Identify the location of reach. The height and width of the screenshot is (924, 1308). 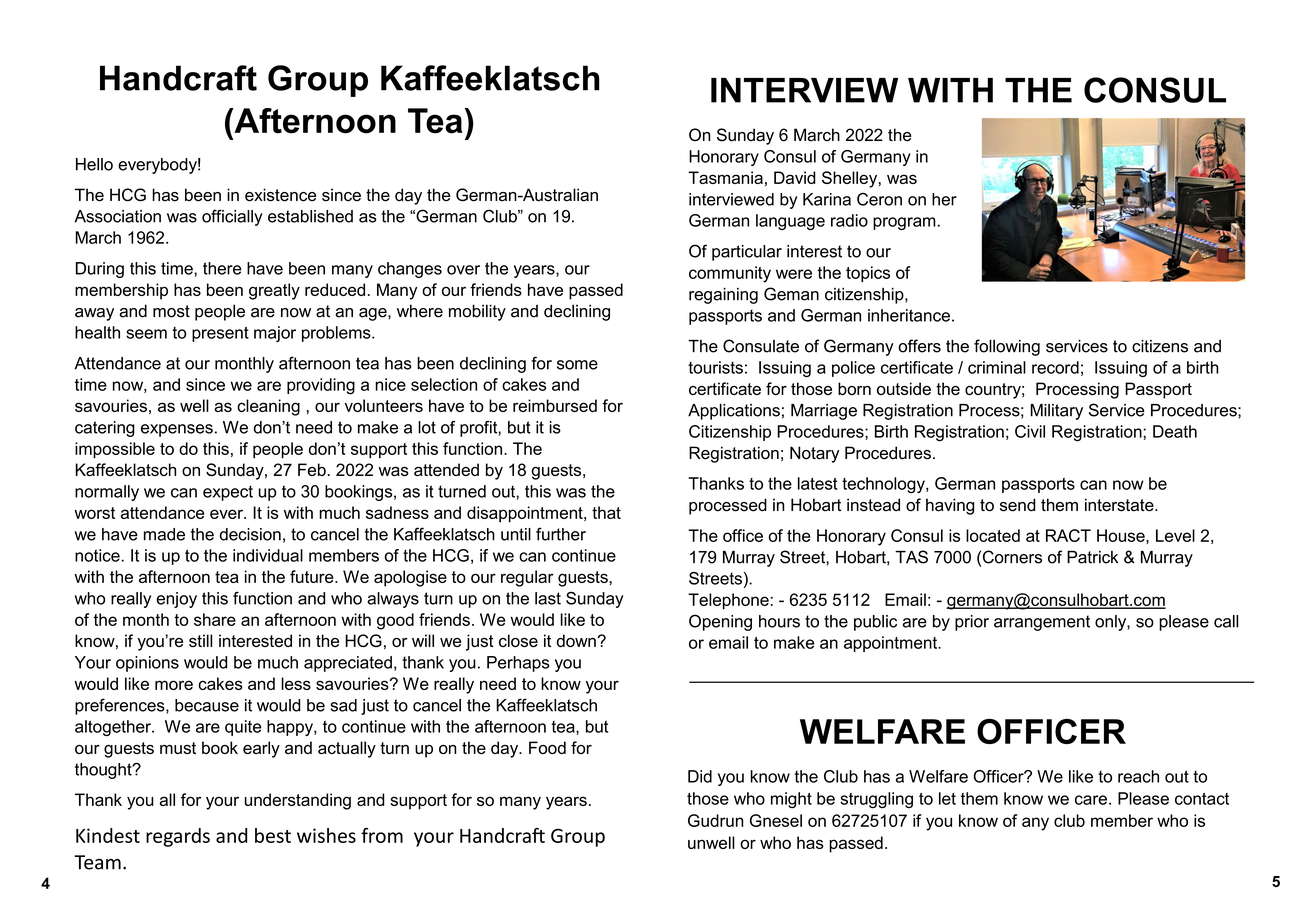
(1138, 776).
